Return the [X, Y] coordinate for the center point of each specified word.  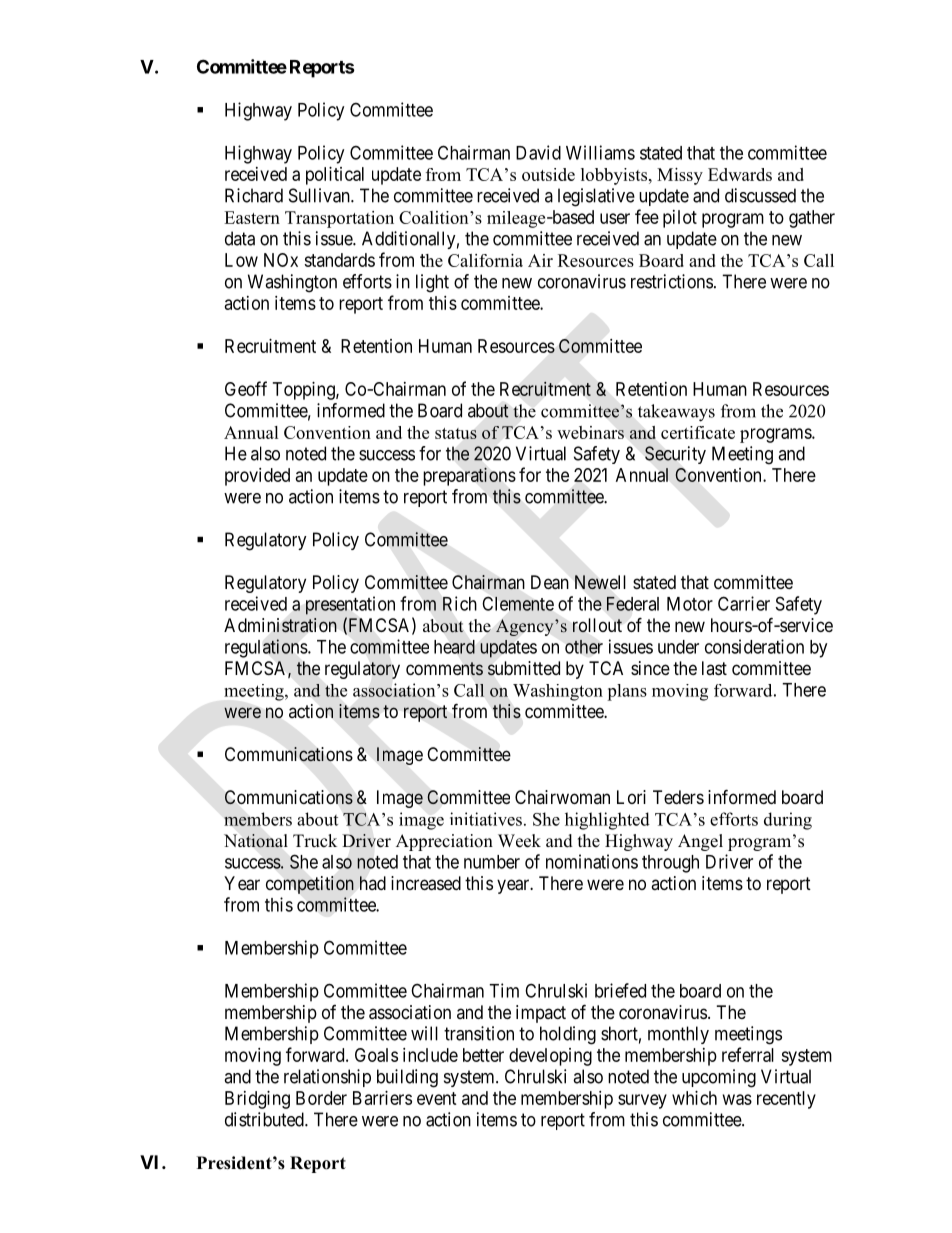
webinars [590, 432]
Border [321, 1098]
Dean [550, 582]
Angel [700, 842]
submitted [524, 668]
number [492, 862]
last [714, 668]
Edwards [740, 174]
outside [548, 174]
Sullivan [320, 195]
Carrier [744, 603]
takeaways [676, 413]
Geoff [246, 388]
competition [310, 885]
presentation [350, 605]
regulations [267, 648]
